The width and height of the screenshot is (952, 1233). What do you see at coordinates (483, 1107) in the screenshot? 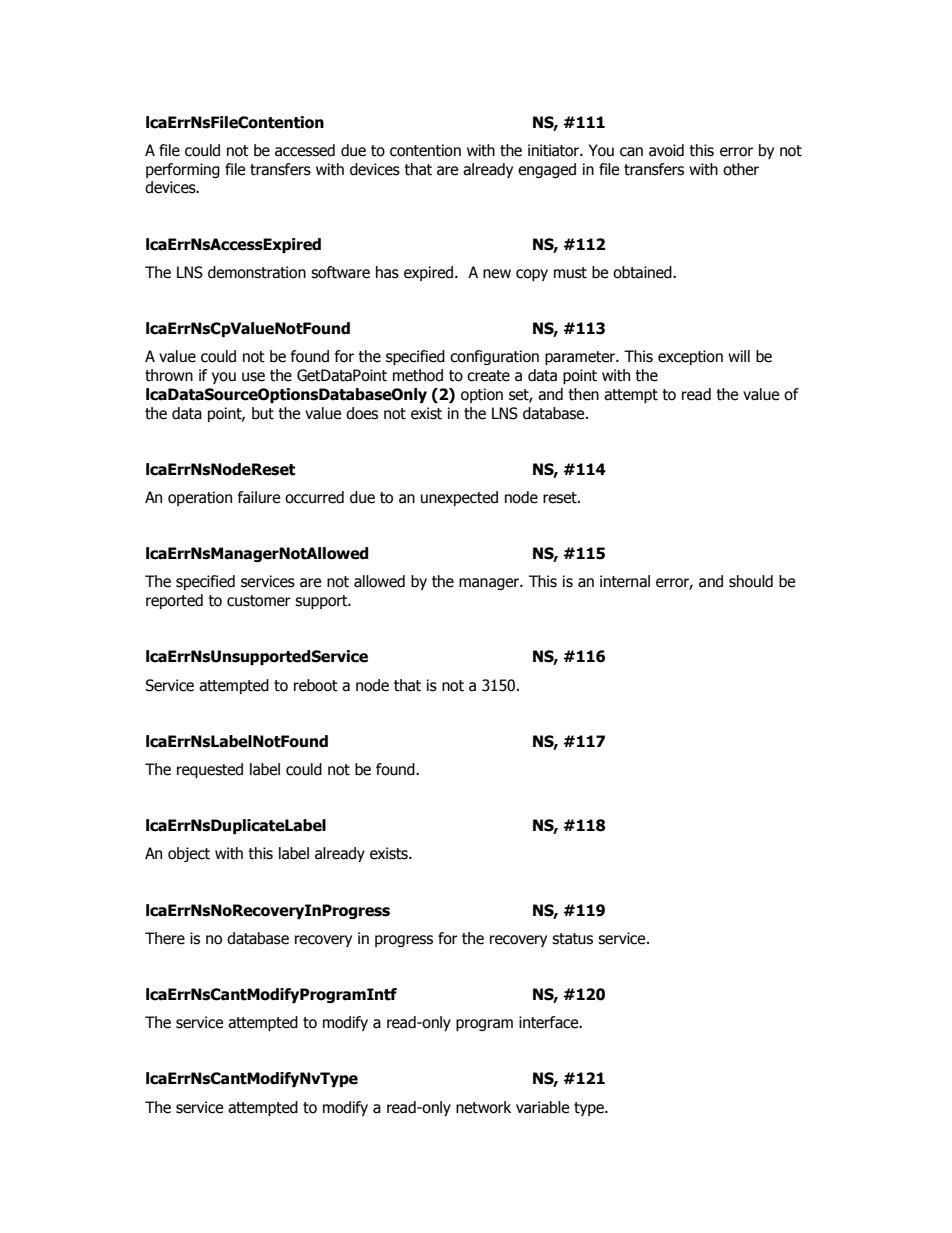
I see `network` at bounding box center [483, 1107].
